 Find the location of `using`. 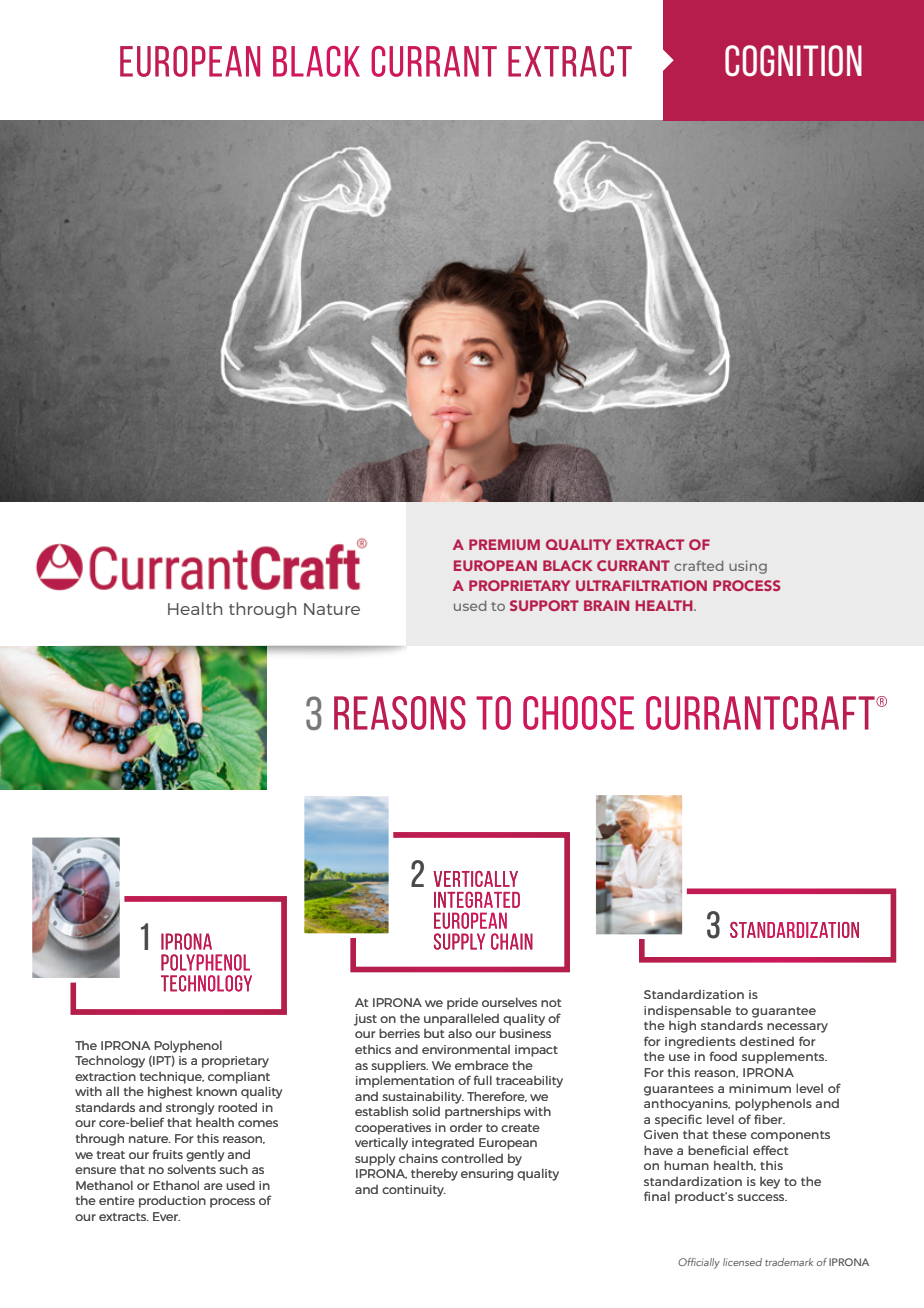

using is located at coordinates (748, 567).
